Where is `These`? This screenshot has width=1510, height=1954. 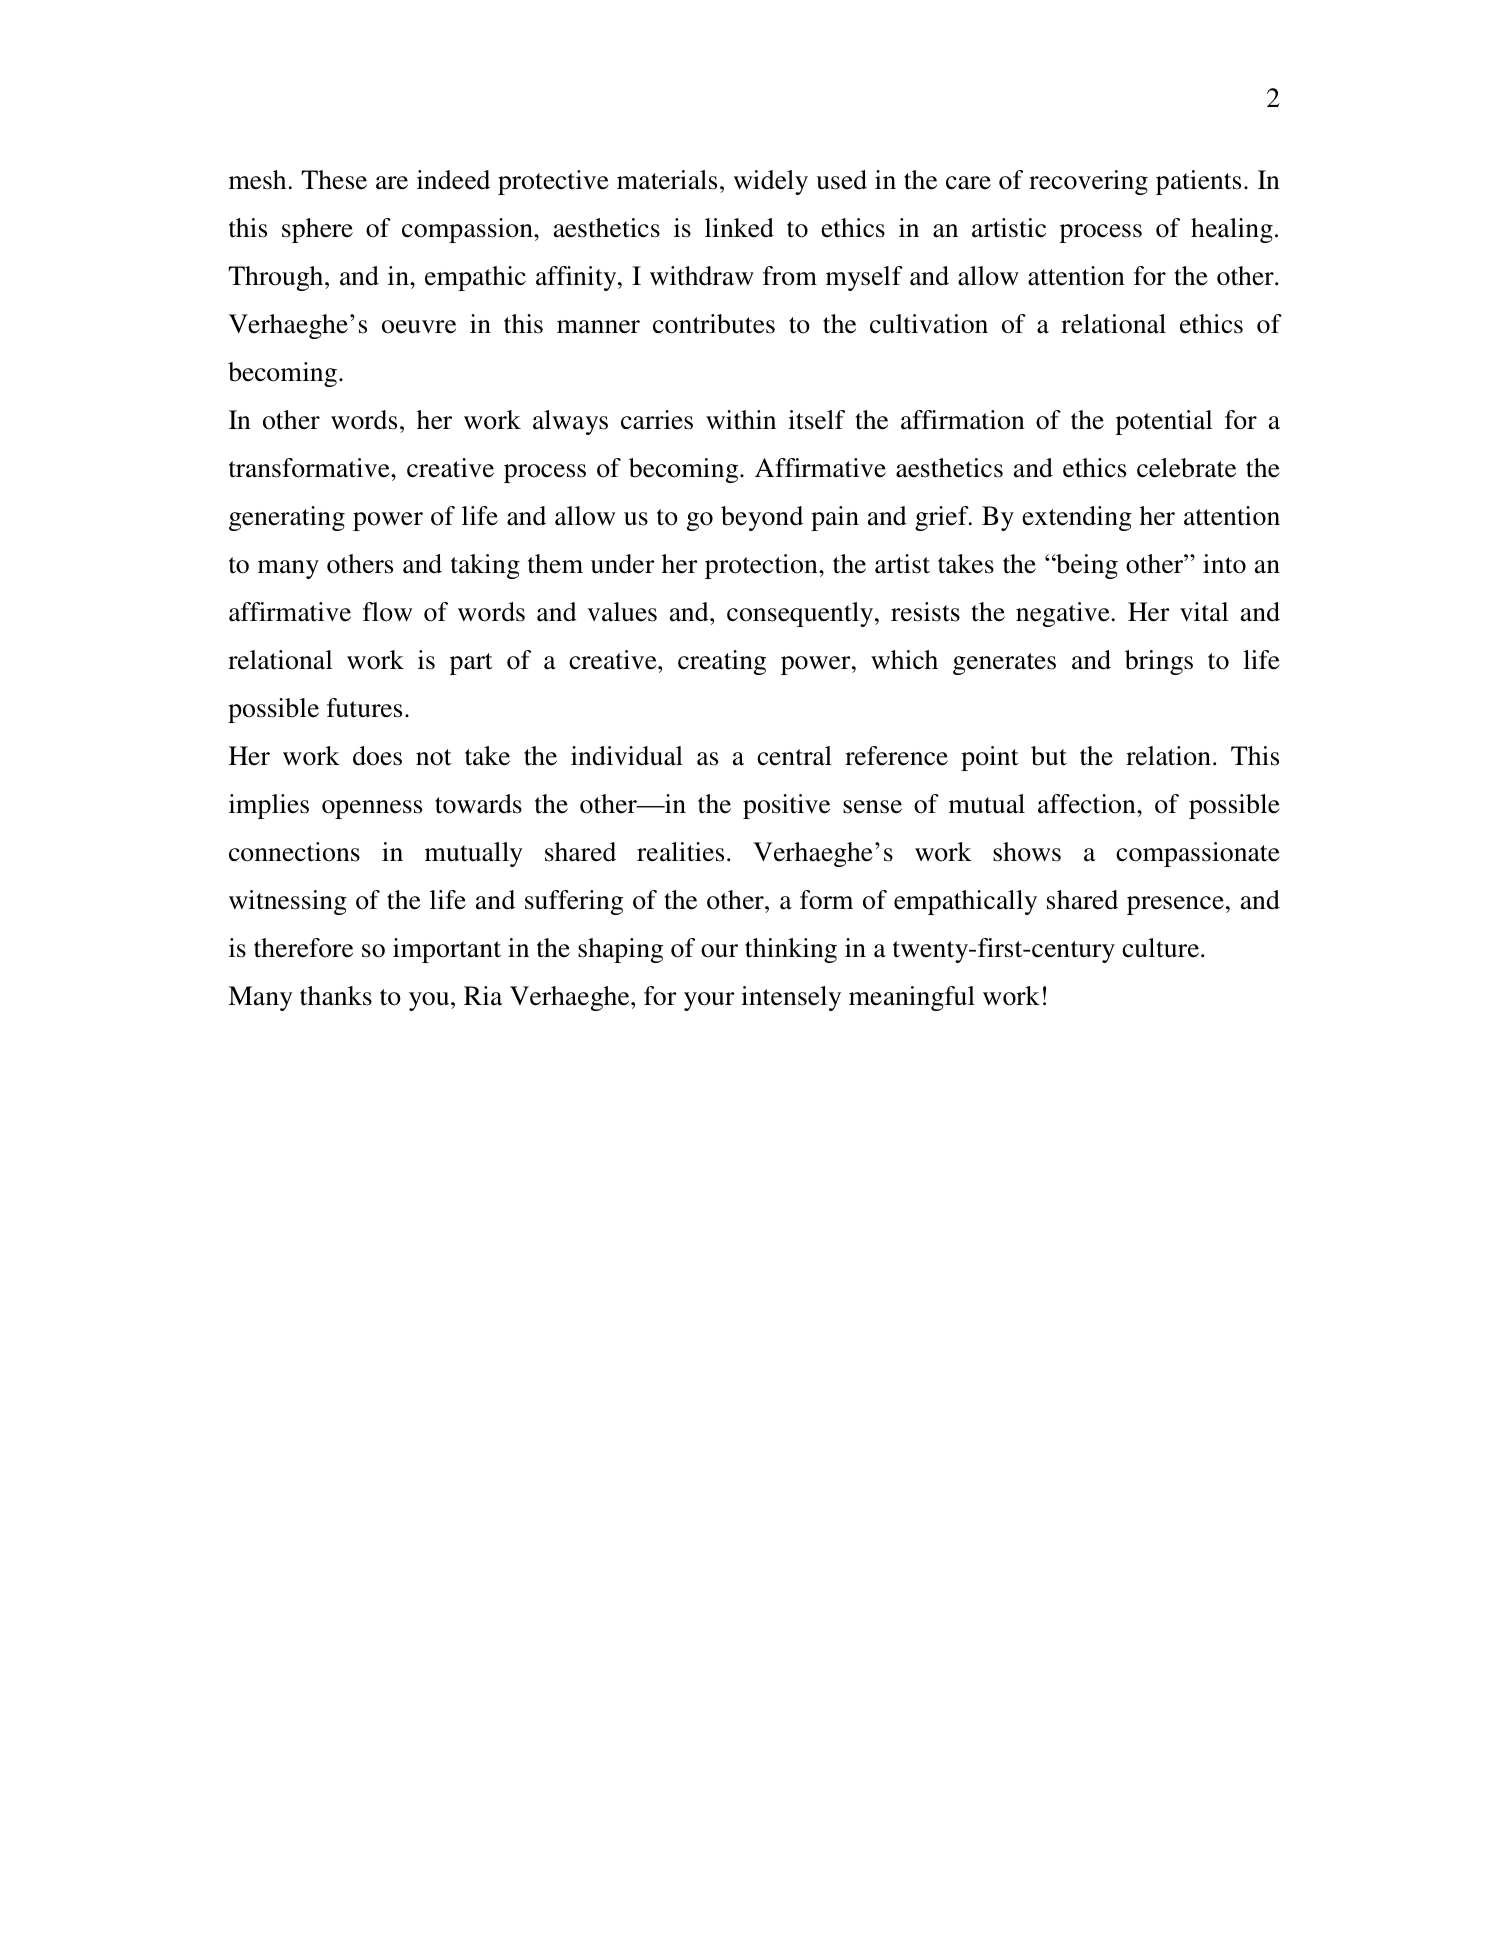 These is located at coordinates (334, 180).
